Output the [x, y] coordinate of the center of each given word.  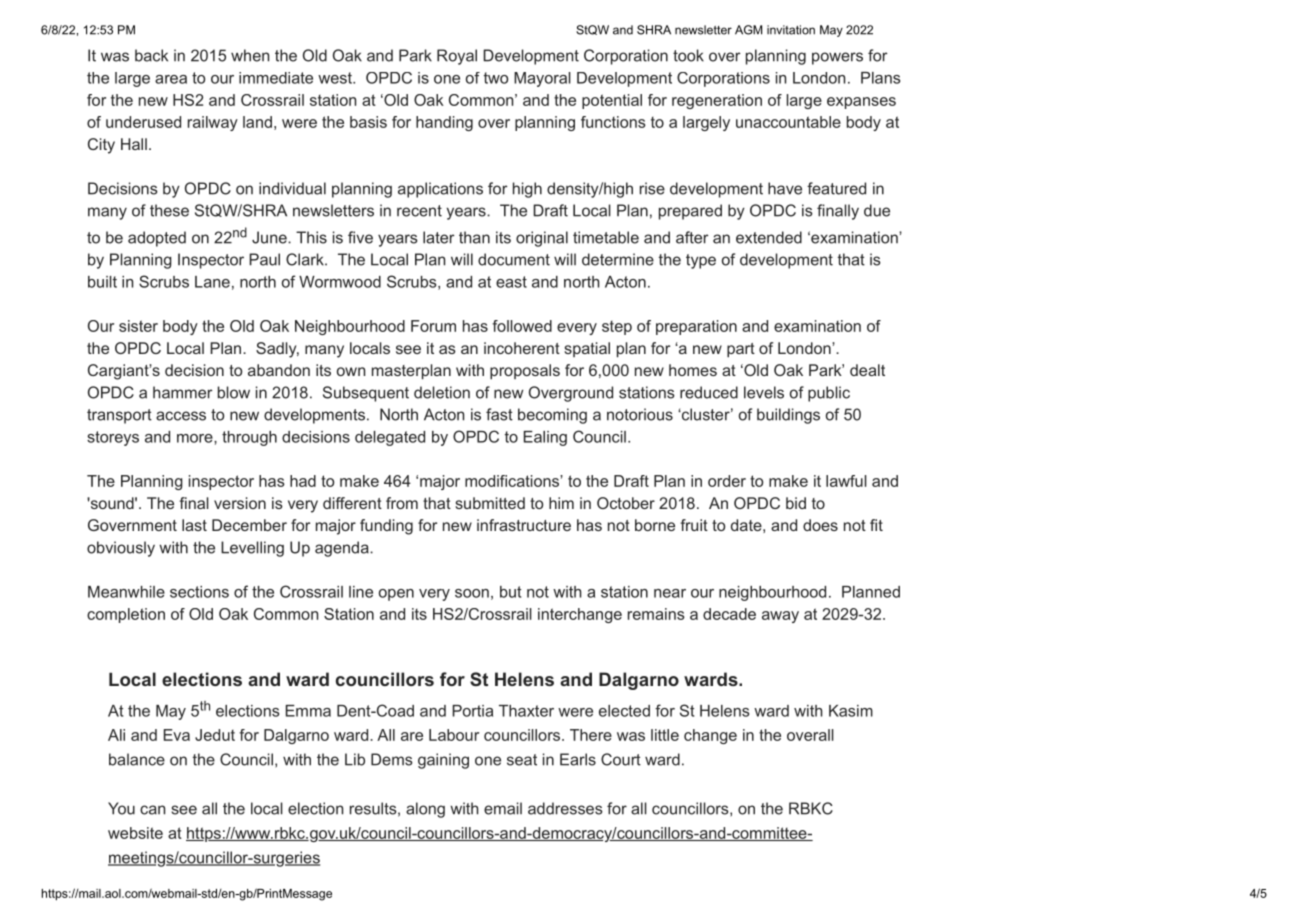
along [425, 810]
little [665, 735]
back [151, 55]
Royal [457, 57]
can [152, 810]
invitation [791, 30]
